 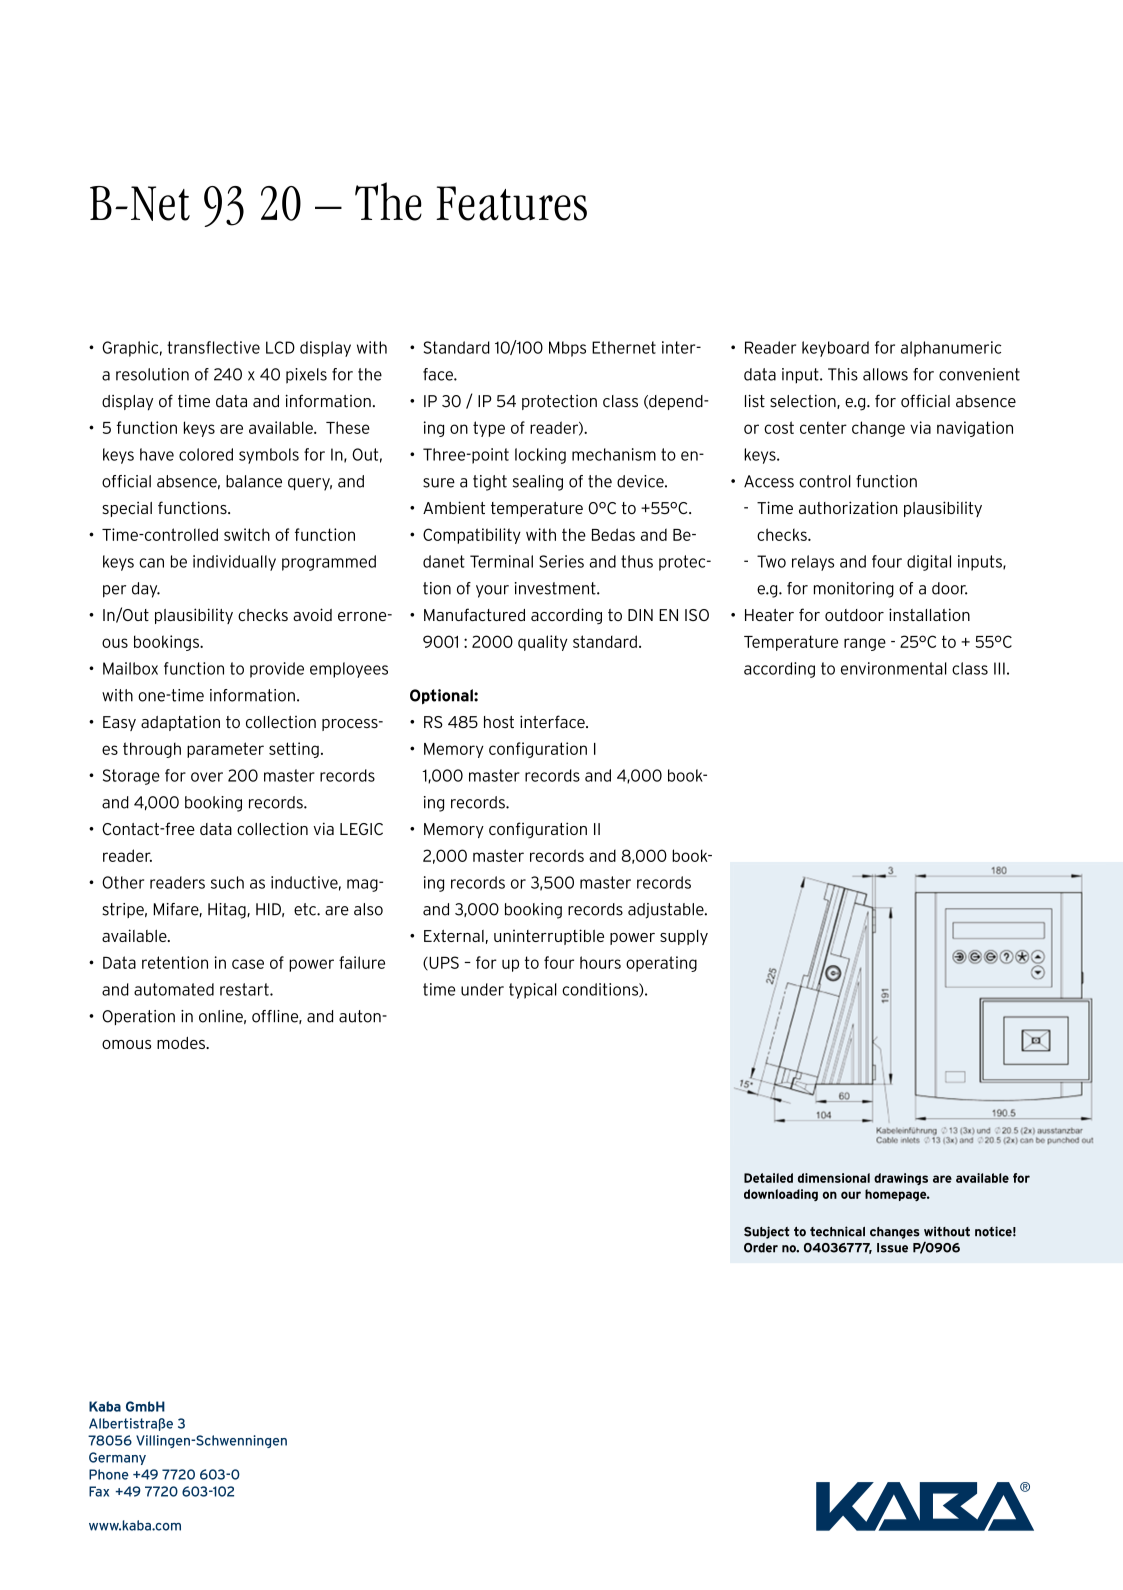 I want to click on Features, so click(x=511, y=203).
